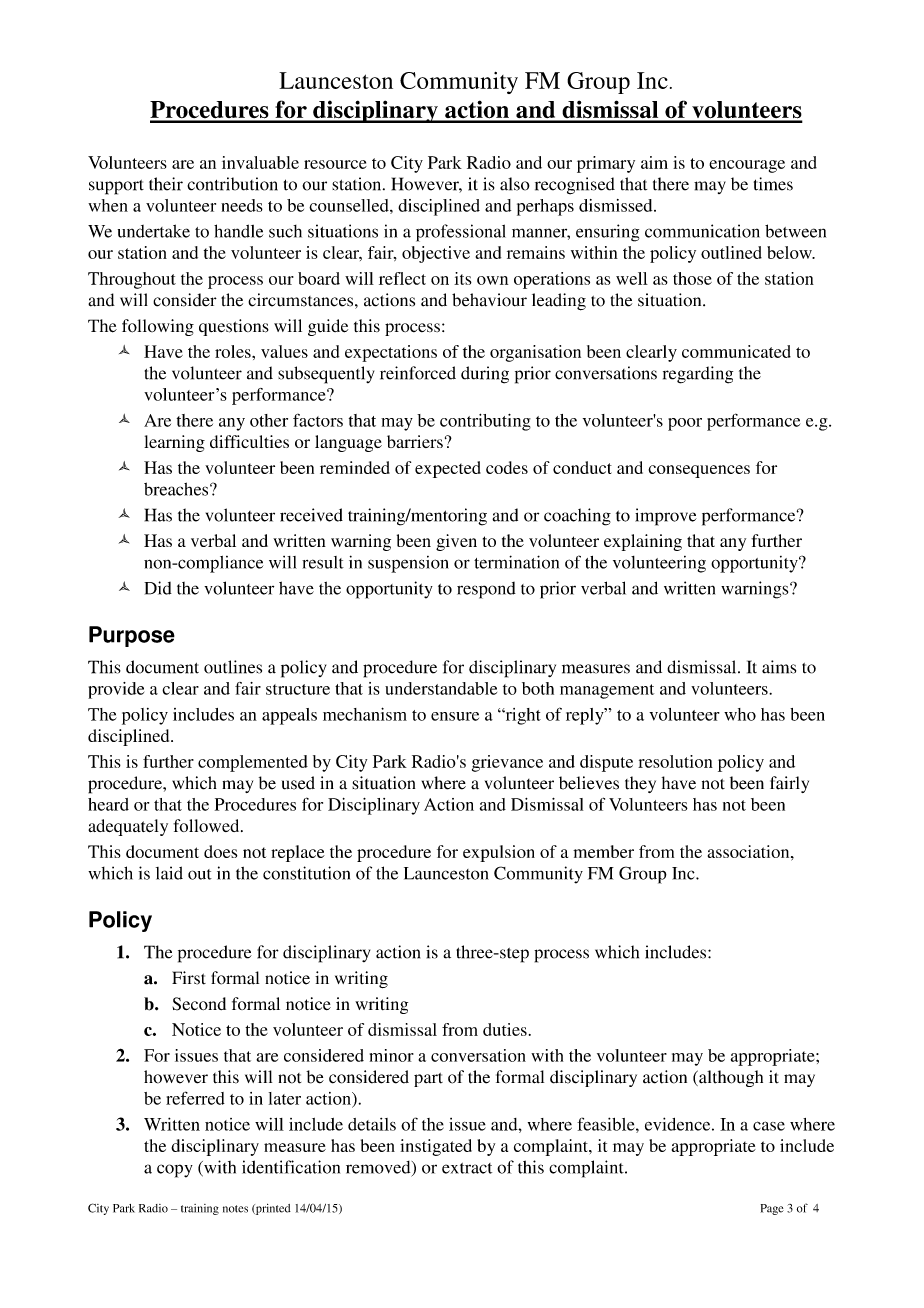  Describe the element at coordinates (740, 714) in the document. I see `who` at that location.
